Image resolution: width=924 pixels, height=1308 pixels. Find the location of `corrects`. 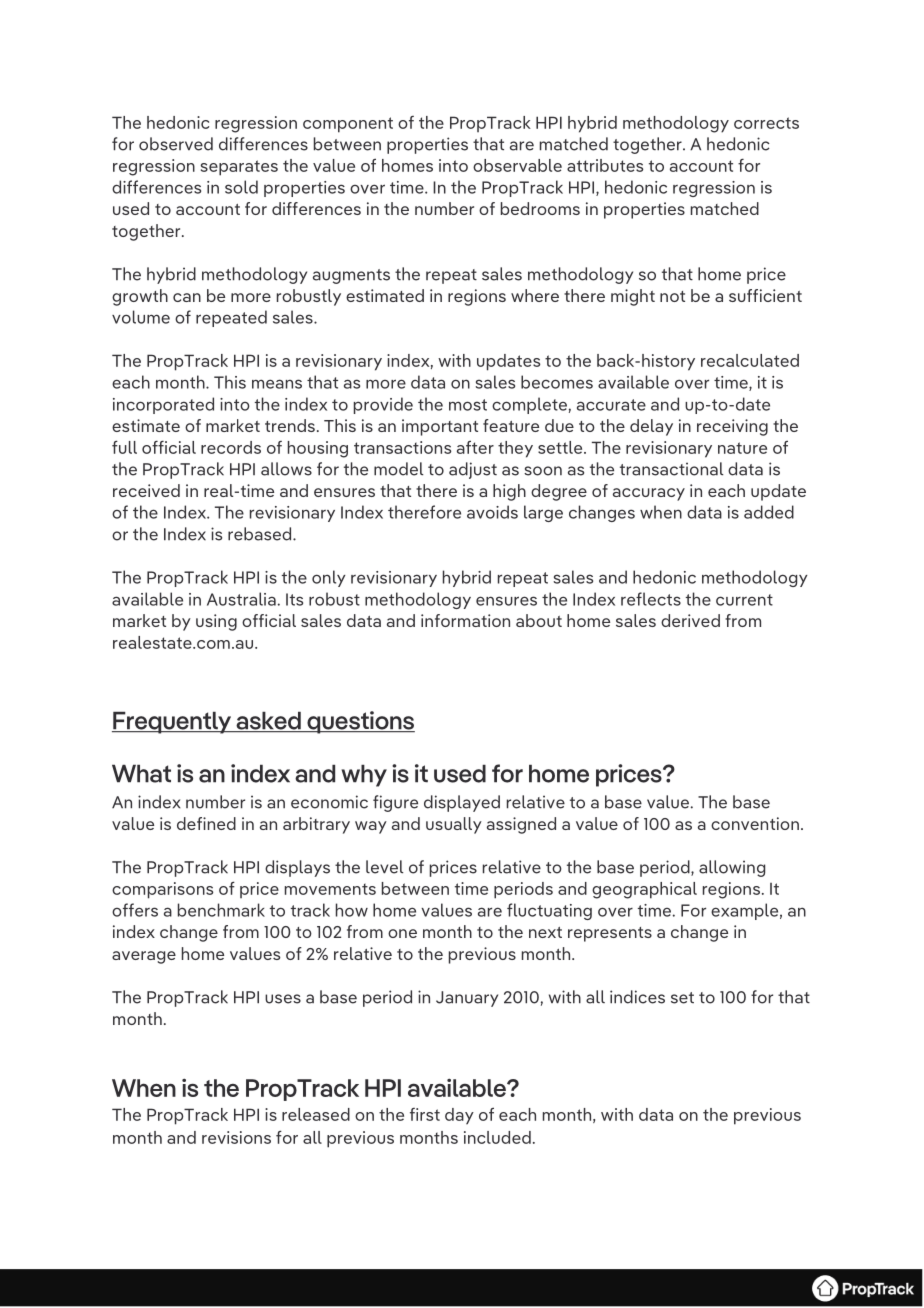

corrects is located at coordinates (766, 123).
